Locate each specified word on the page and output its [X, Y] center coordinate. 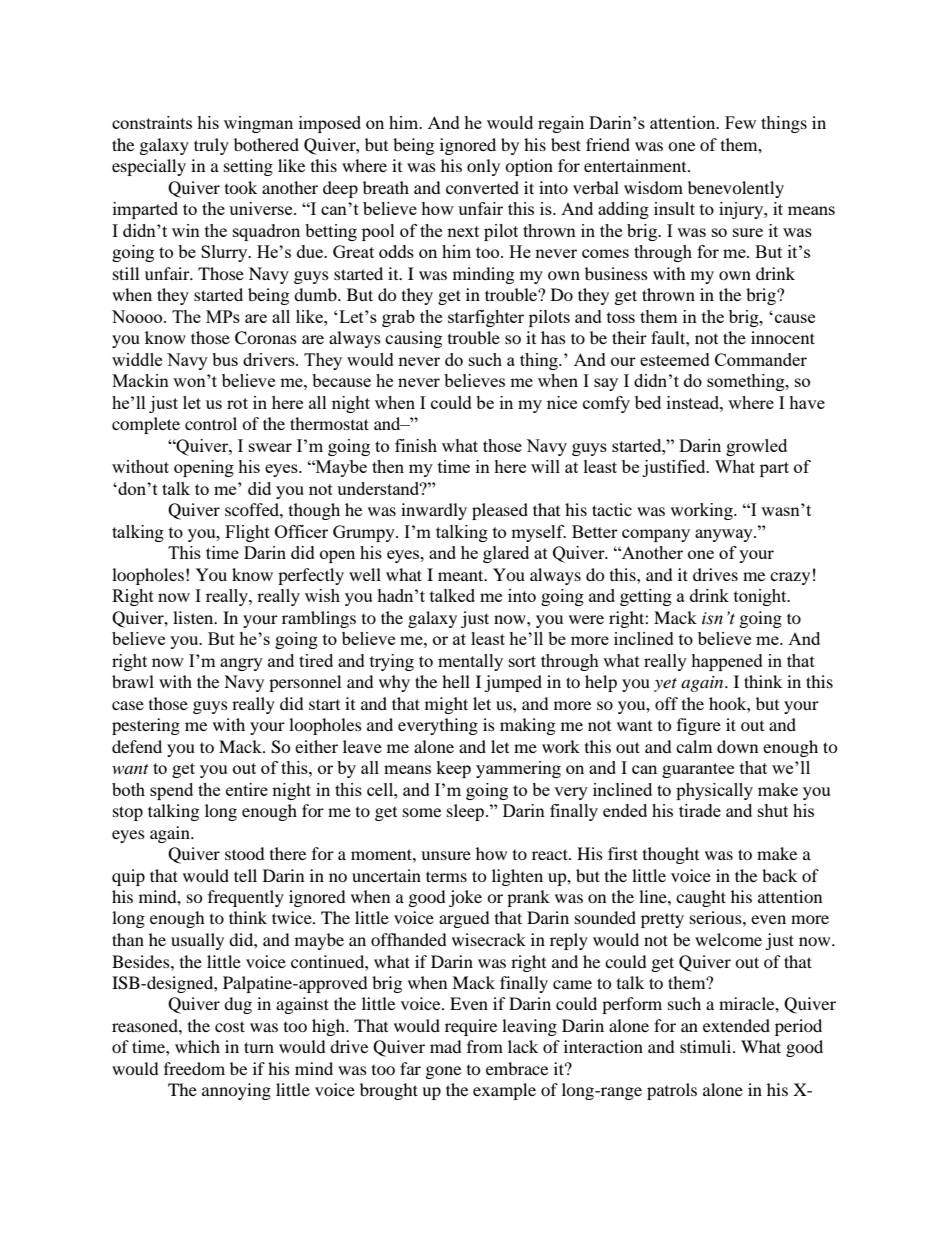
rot [237, 403]
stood [245, 853]
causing [413, 339]
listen [194, 617]
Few [740, 122]
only [483, 167]
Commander [761, 359]
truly [211, 146]
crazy [790, 578]
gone [443, 1072]
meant [462, 575]
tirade [700, 810]
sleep [465, 812]
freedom [194, 1068]
